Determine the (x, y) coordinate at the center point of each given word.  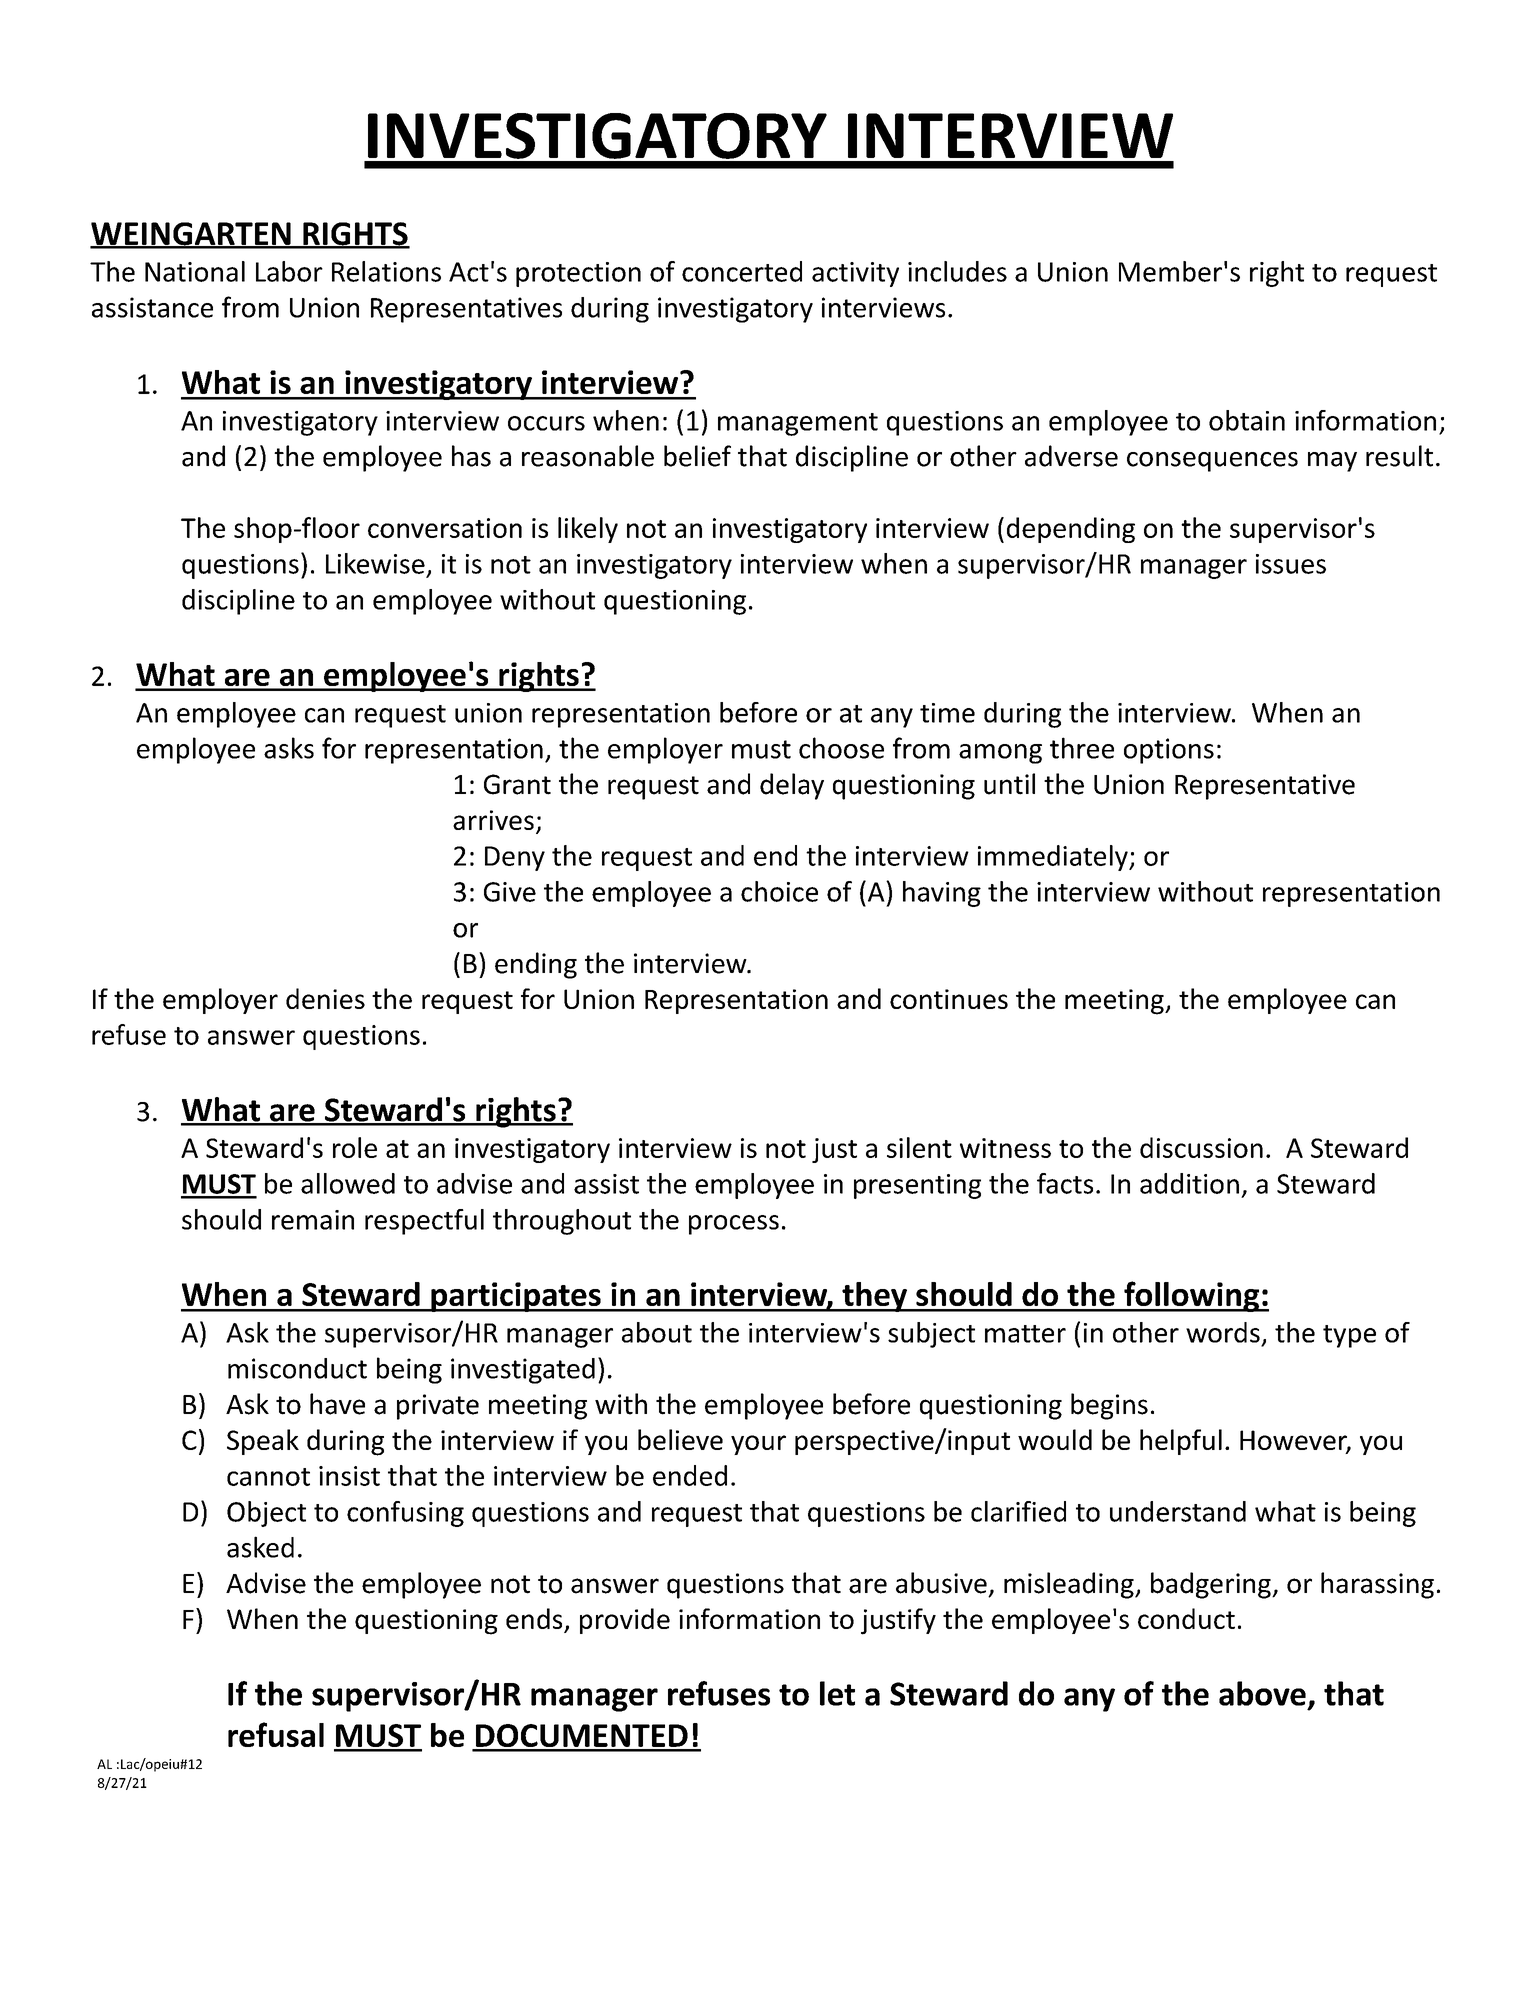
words (1223, 1332)
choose (841, 748)
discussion (1201, 1147)
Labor (289, 271)
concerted (742, 271)
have (337, 1404)
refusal (276, 1734)
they (874, 1297)
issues (1291, 564)
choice (779, 891)
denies (325, 998)
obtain (1247, 420)
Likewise (375, 563)
